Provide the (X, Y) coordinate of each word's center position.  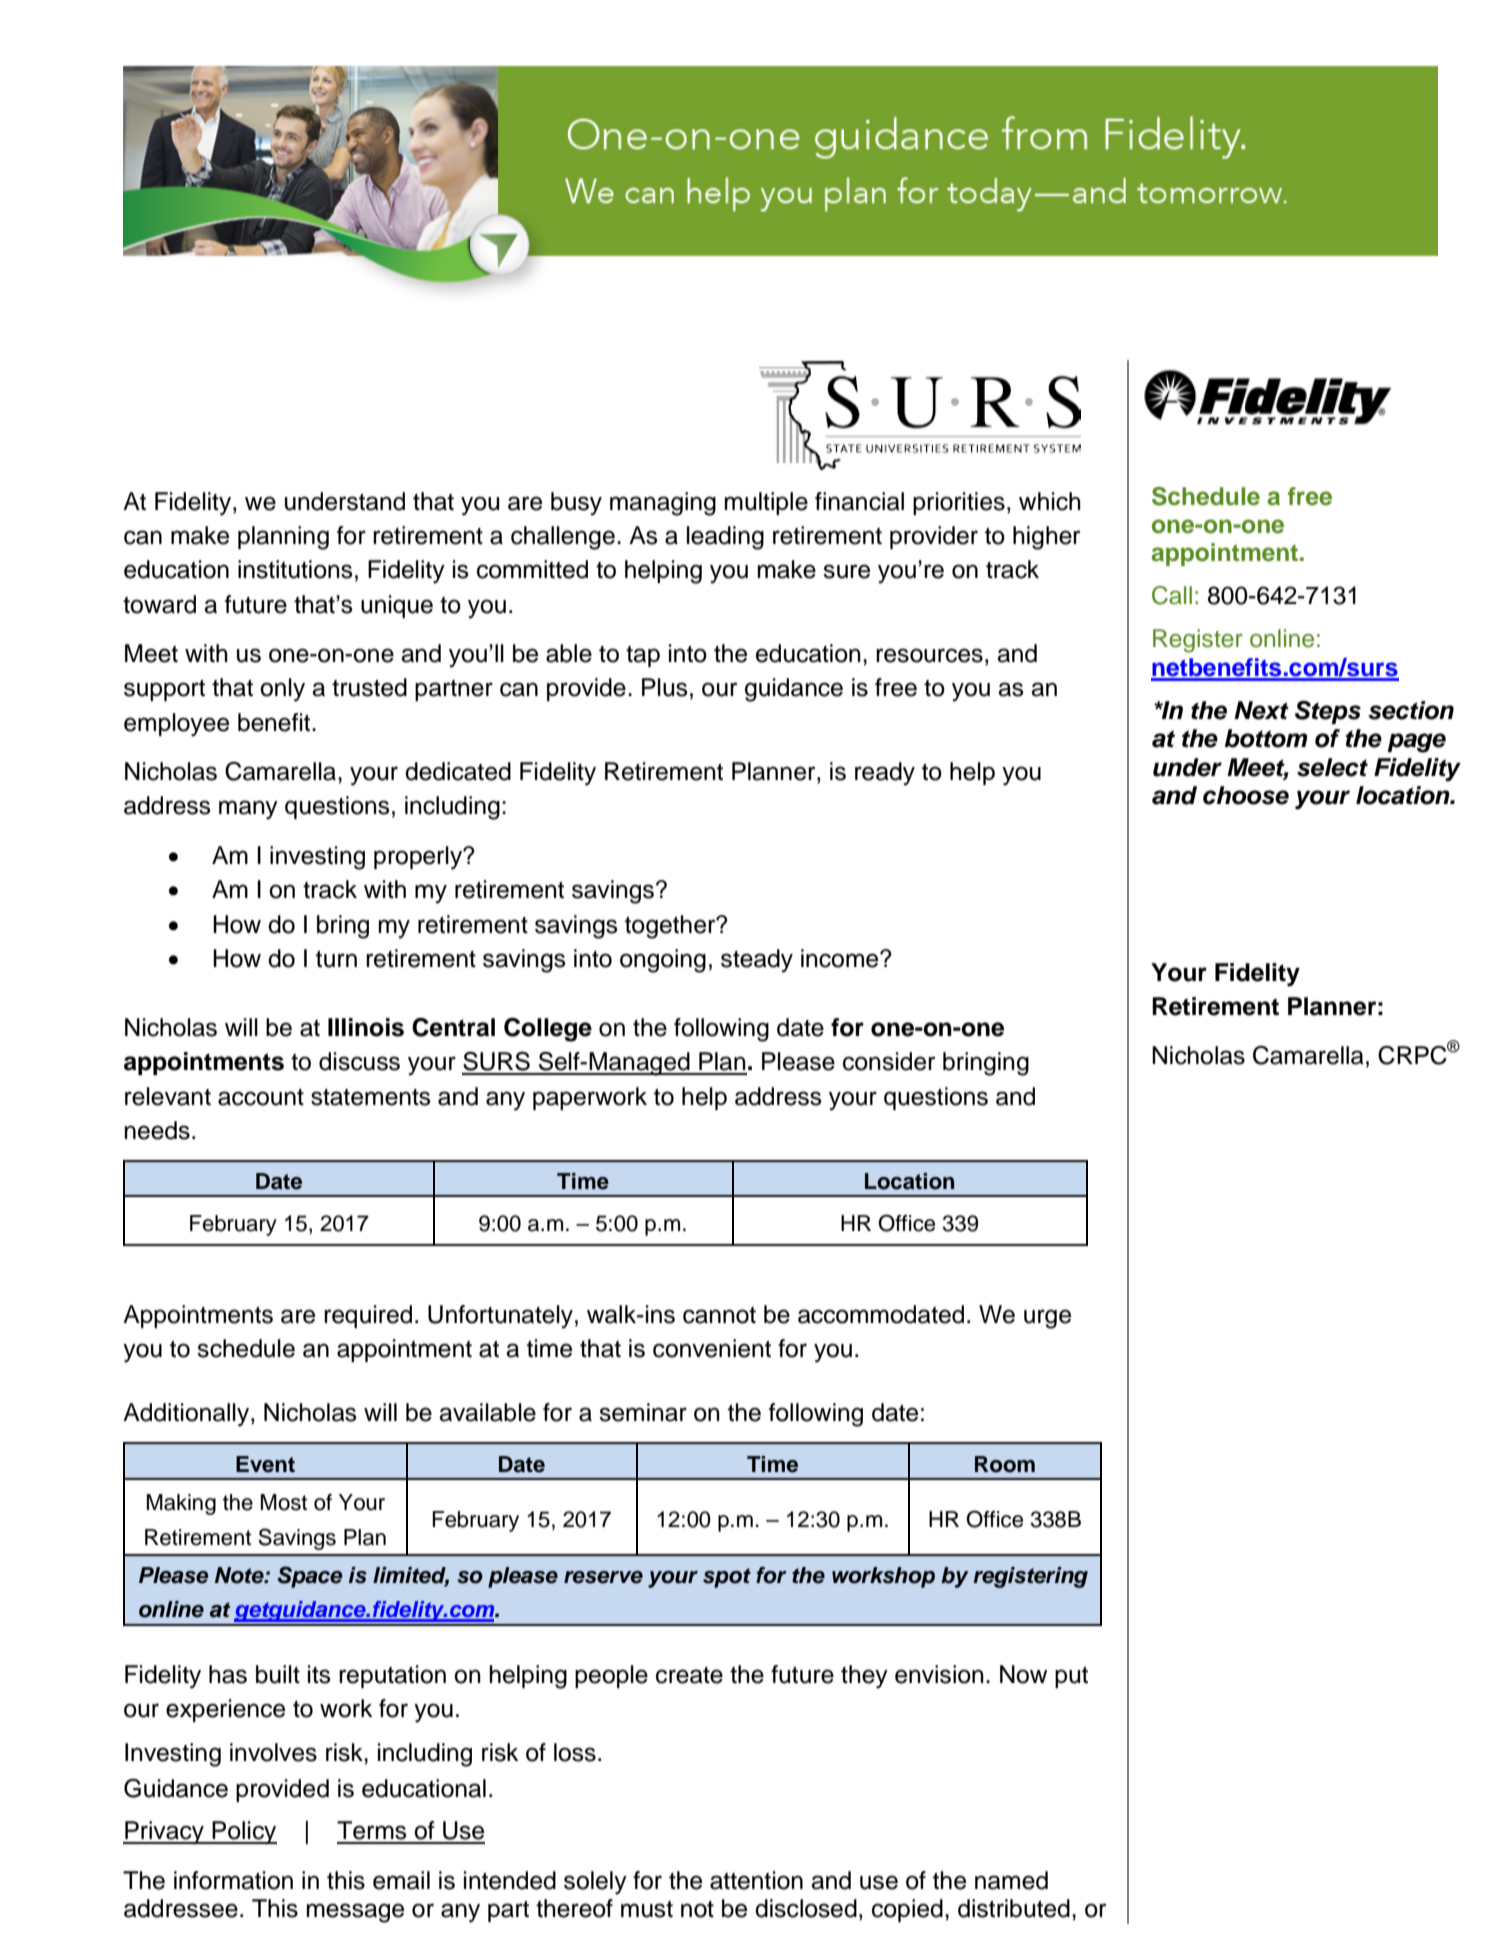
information (233, 1880)
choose (1246, 795)
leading (725, 538)
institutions (295, 569)
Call (1172, 595)
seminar (643, 1412)
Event (265, 1464)
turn (336, 959)
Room (1005, 1464)
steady (757, 961)
